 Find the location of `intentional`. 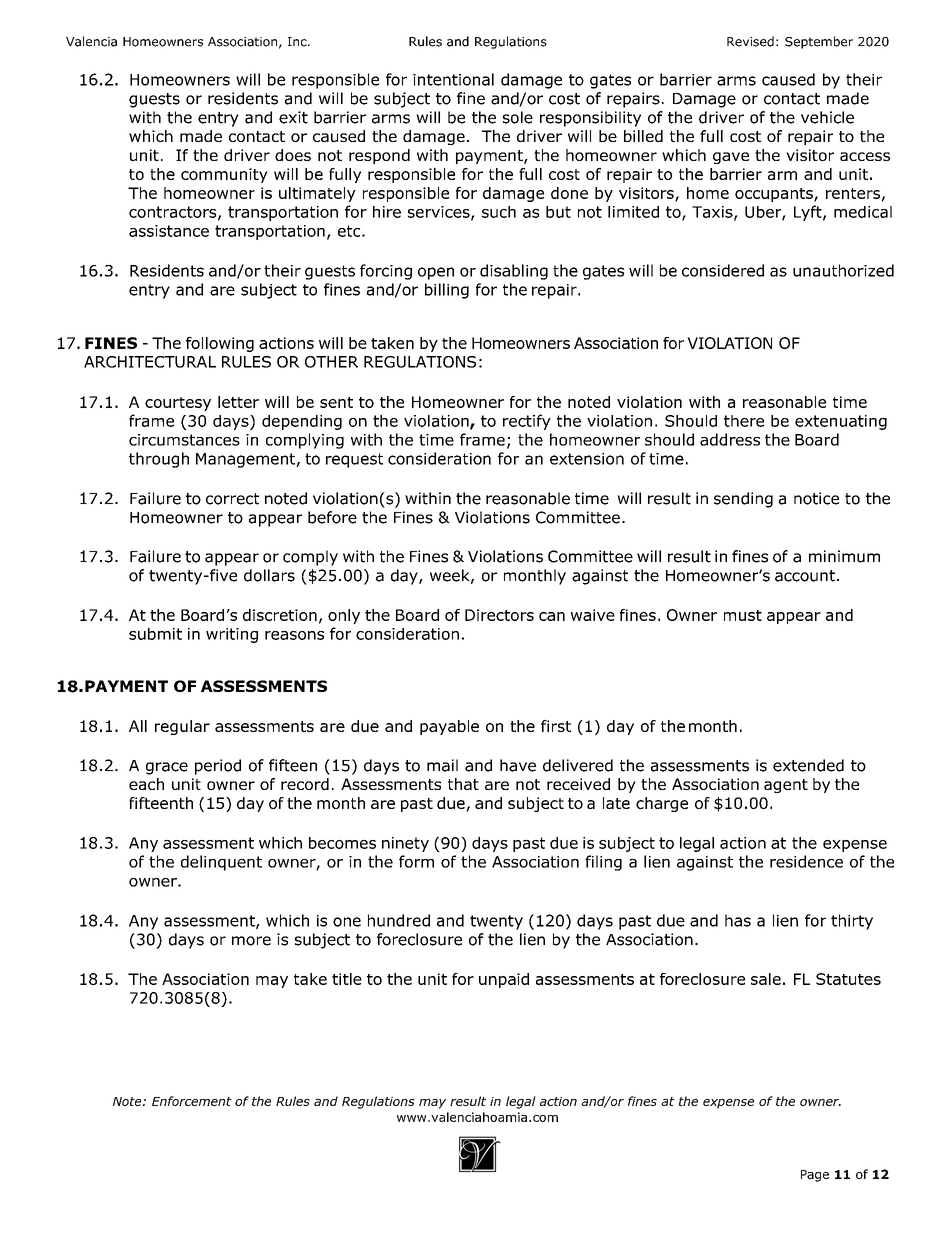

intentional is located at coordinates (453, 79).
